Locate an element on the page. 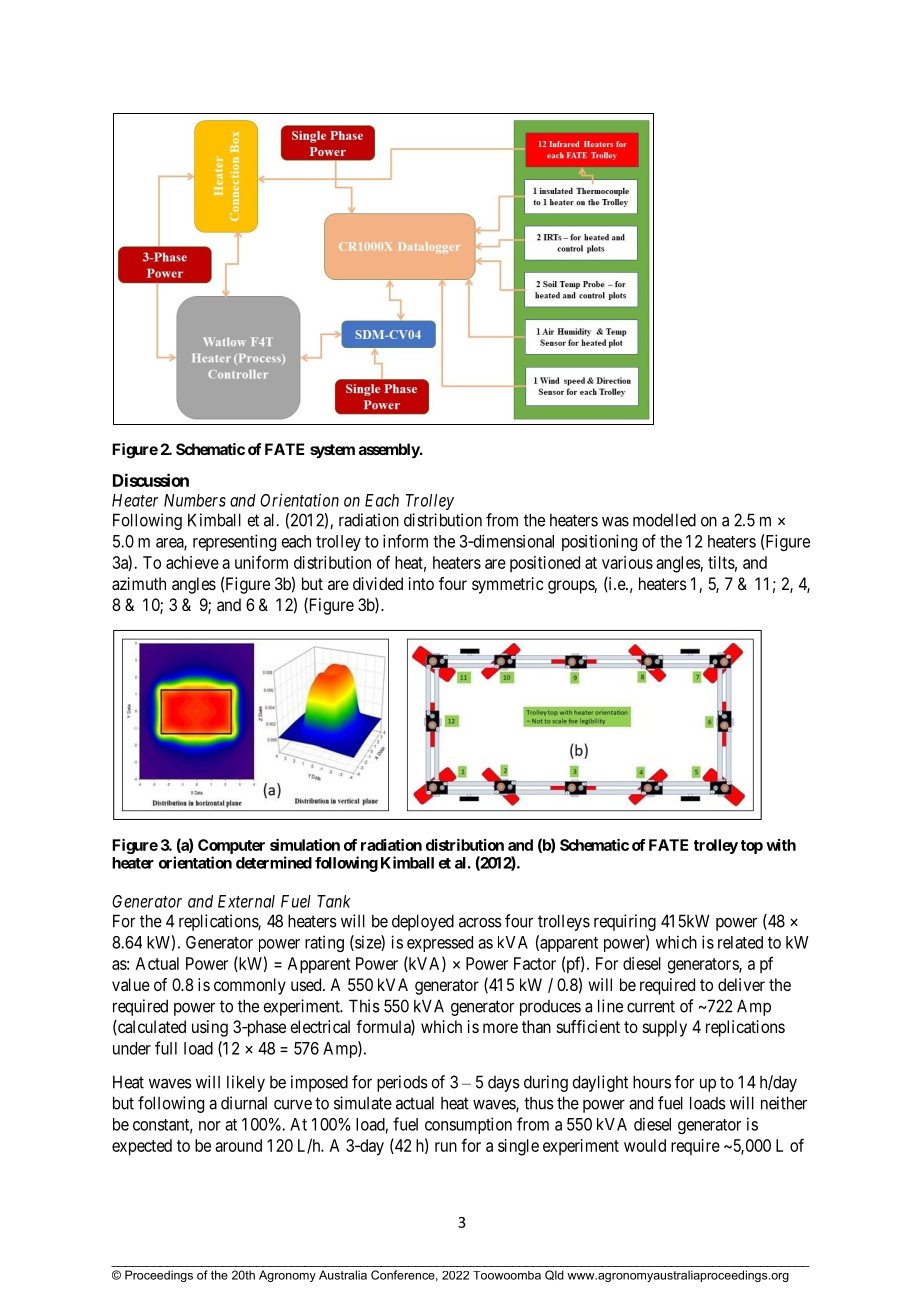 Image resolution: width=924 pixels, height=1308 pixels. inform is located at coordinates (405, 541).
